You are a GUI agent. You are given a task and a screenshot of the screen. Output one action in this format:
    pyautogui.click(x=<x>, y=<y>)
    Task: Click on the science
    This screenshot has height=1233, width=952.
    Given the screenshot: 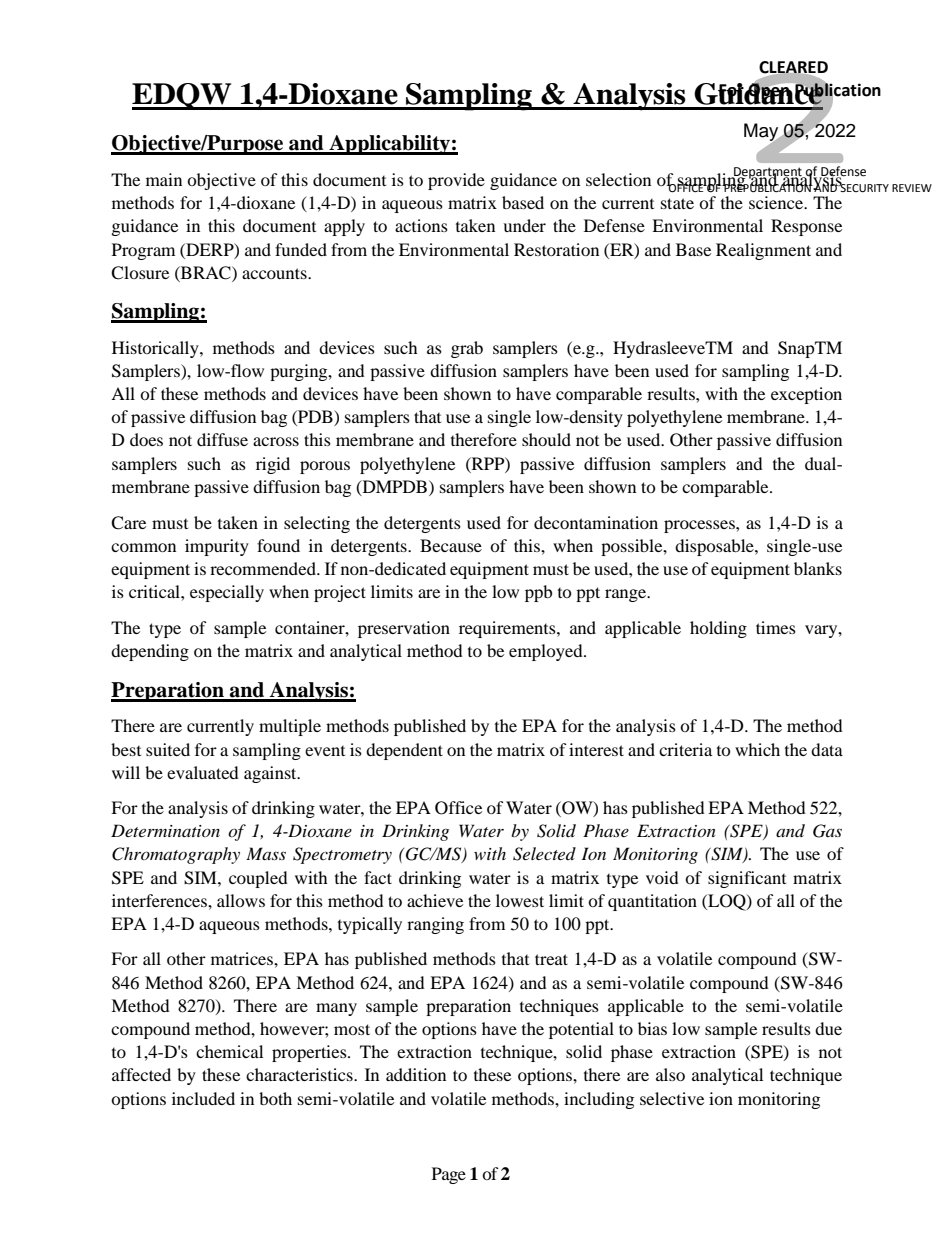 What is the action you would take?
    pyautogui.click(x=777, y=202)
